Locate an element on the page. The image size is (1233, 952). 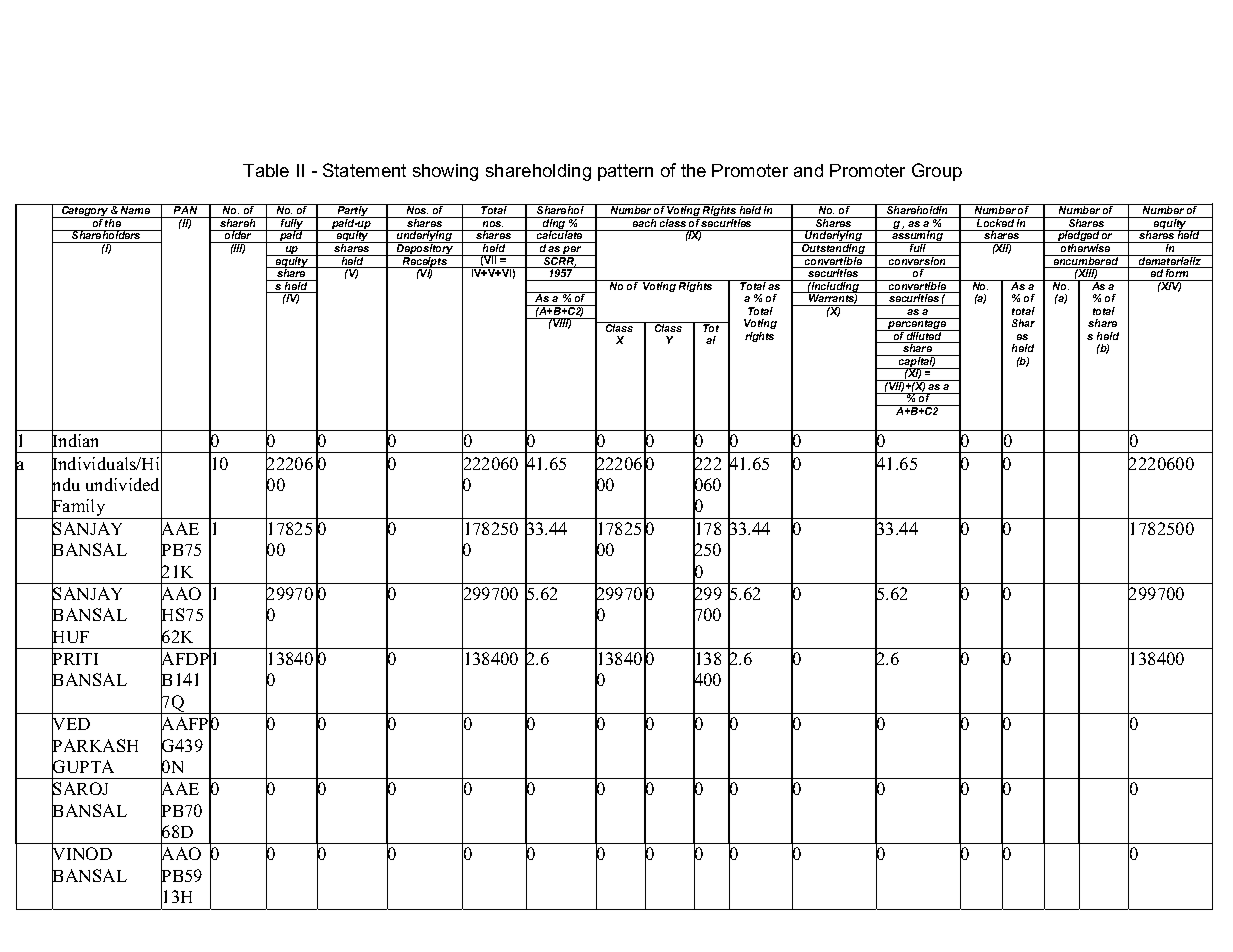
VED is located at coordinates (71, 724).
